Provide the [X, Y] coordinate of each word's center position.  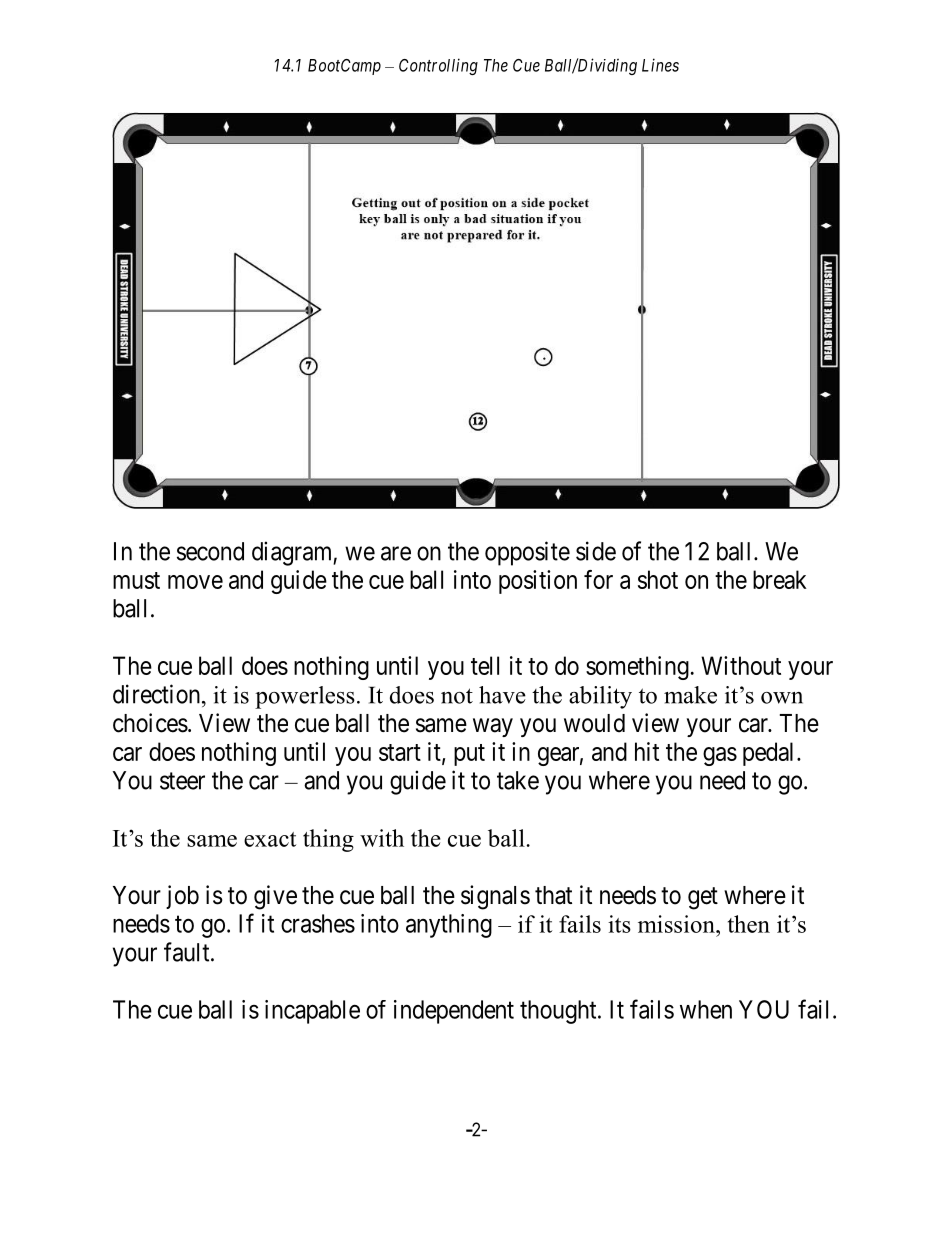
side [596, 551]
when [706, 1009]
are [396, 553]
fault [188, 952]
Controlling [438, 66]
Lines [660, 65]
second [210, 551]
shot [658, 579]
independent [454, 1012]
